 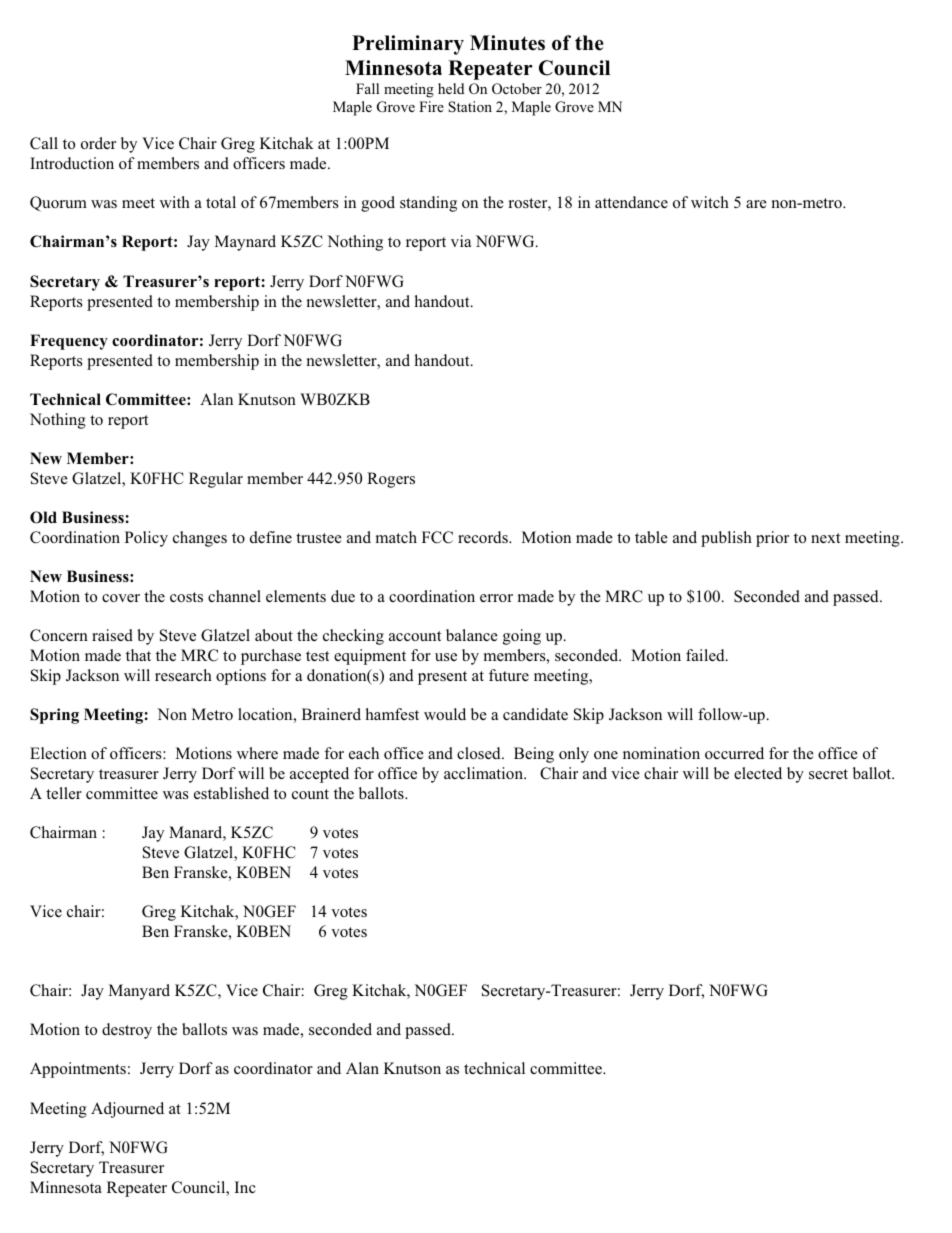 What do you see at coordinates (710, 202) in the screenshot?
I see `witch` at bounding box center [710, 202].
